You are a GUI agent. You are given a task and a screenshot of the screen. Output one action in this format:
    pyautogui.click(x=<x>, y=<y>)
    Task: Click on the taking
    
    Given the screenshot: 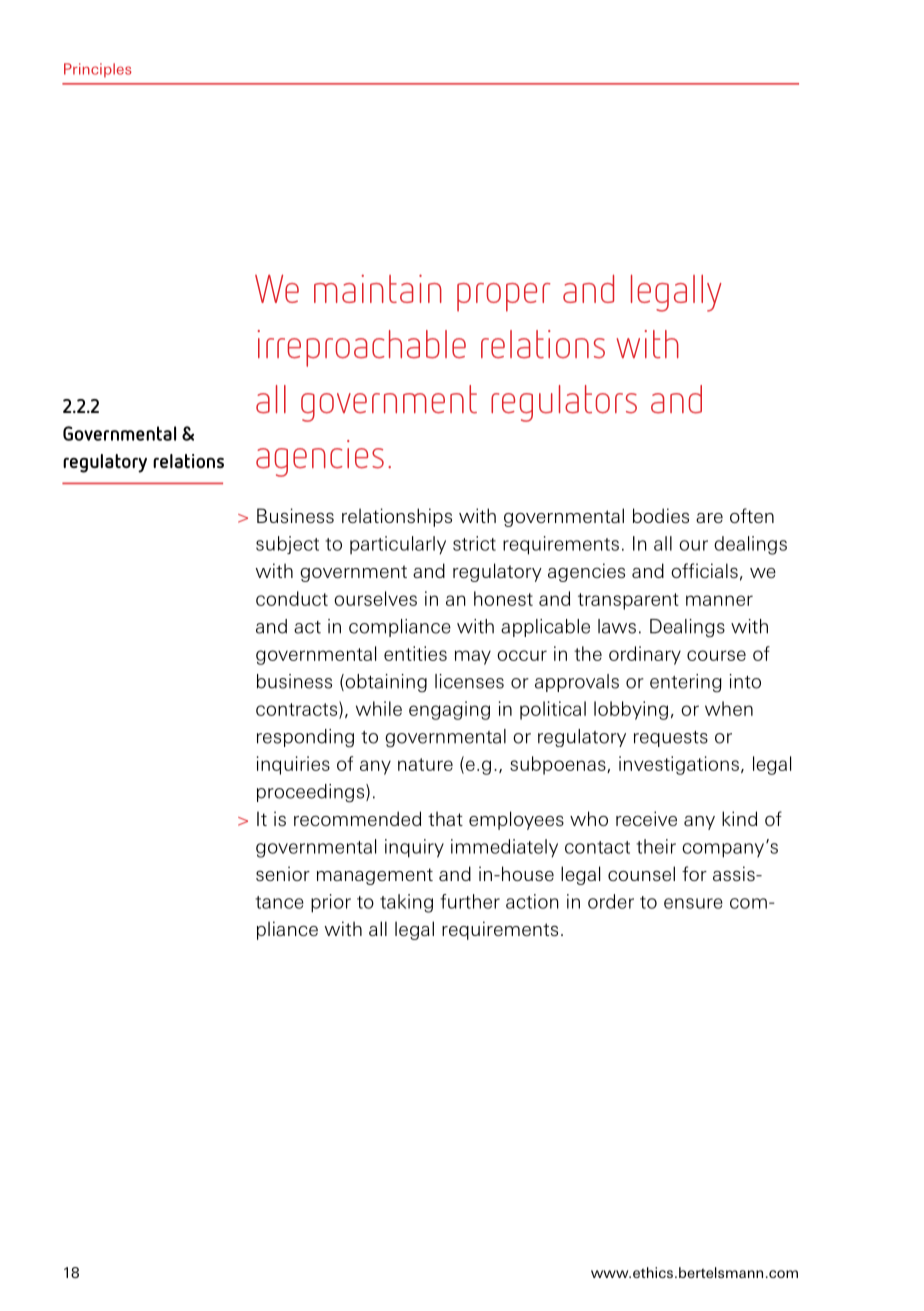 What is the action you would take?
    pyautogui.click(x=406, y=903)
